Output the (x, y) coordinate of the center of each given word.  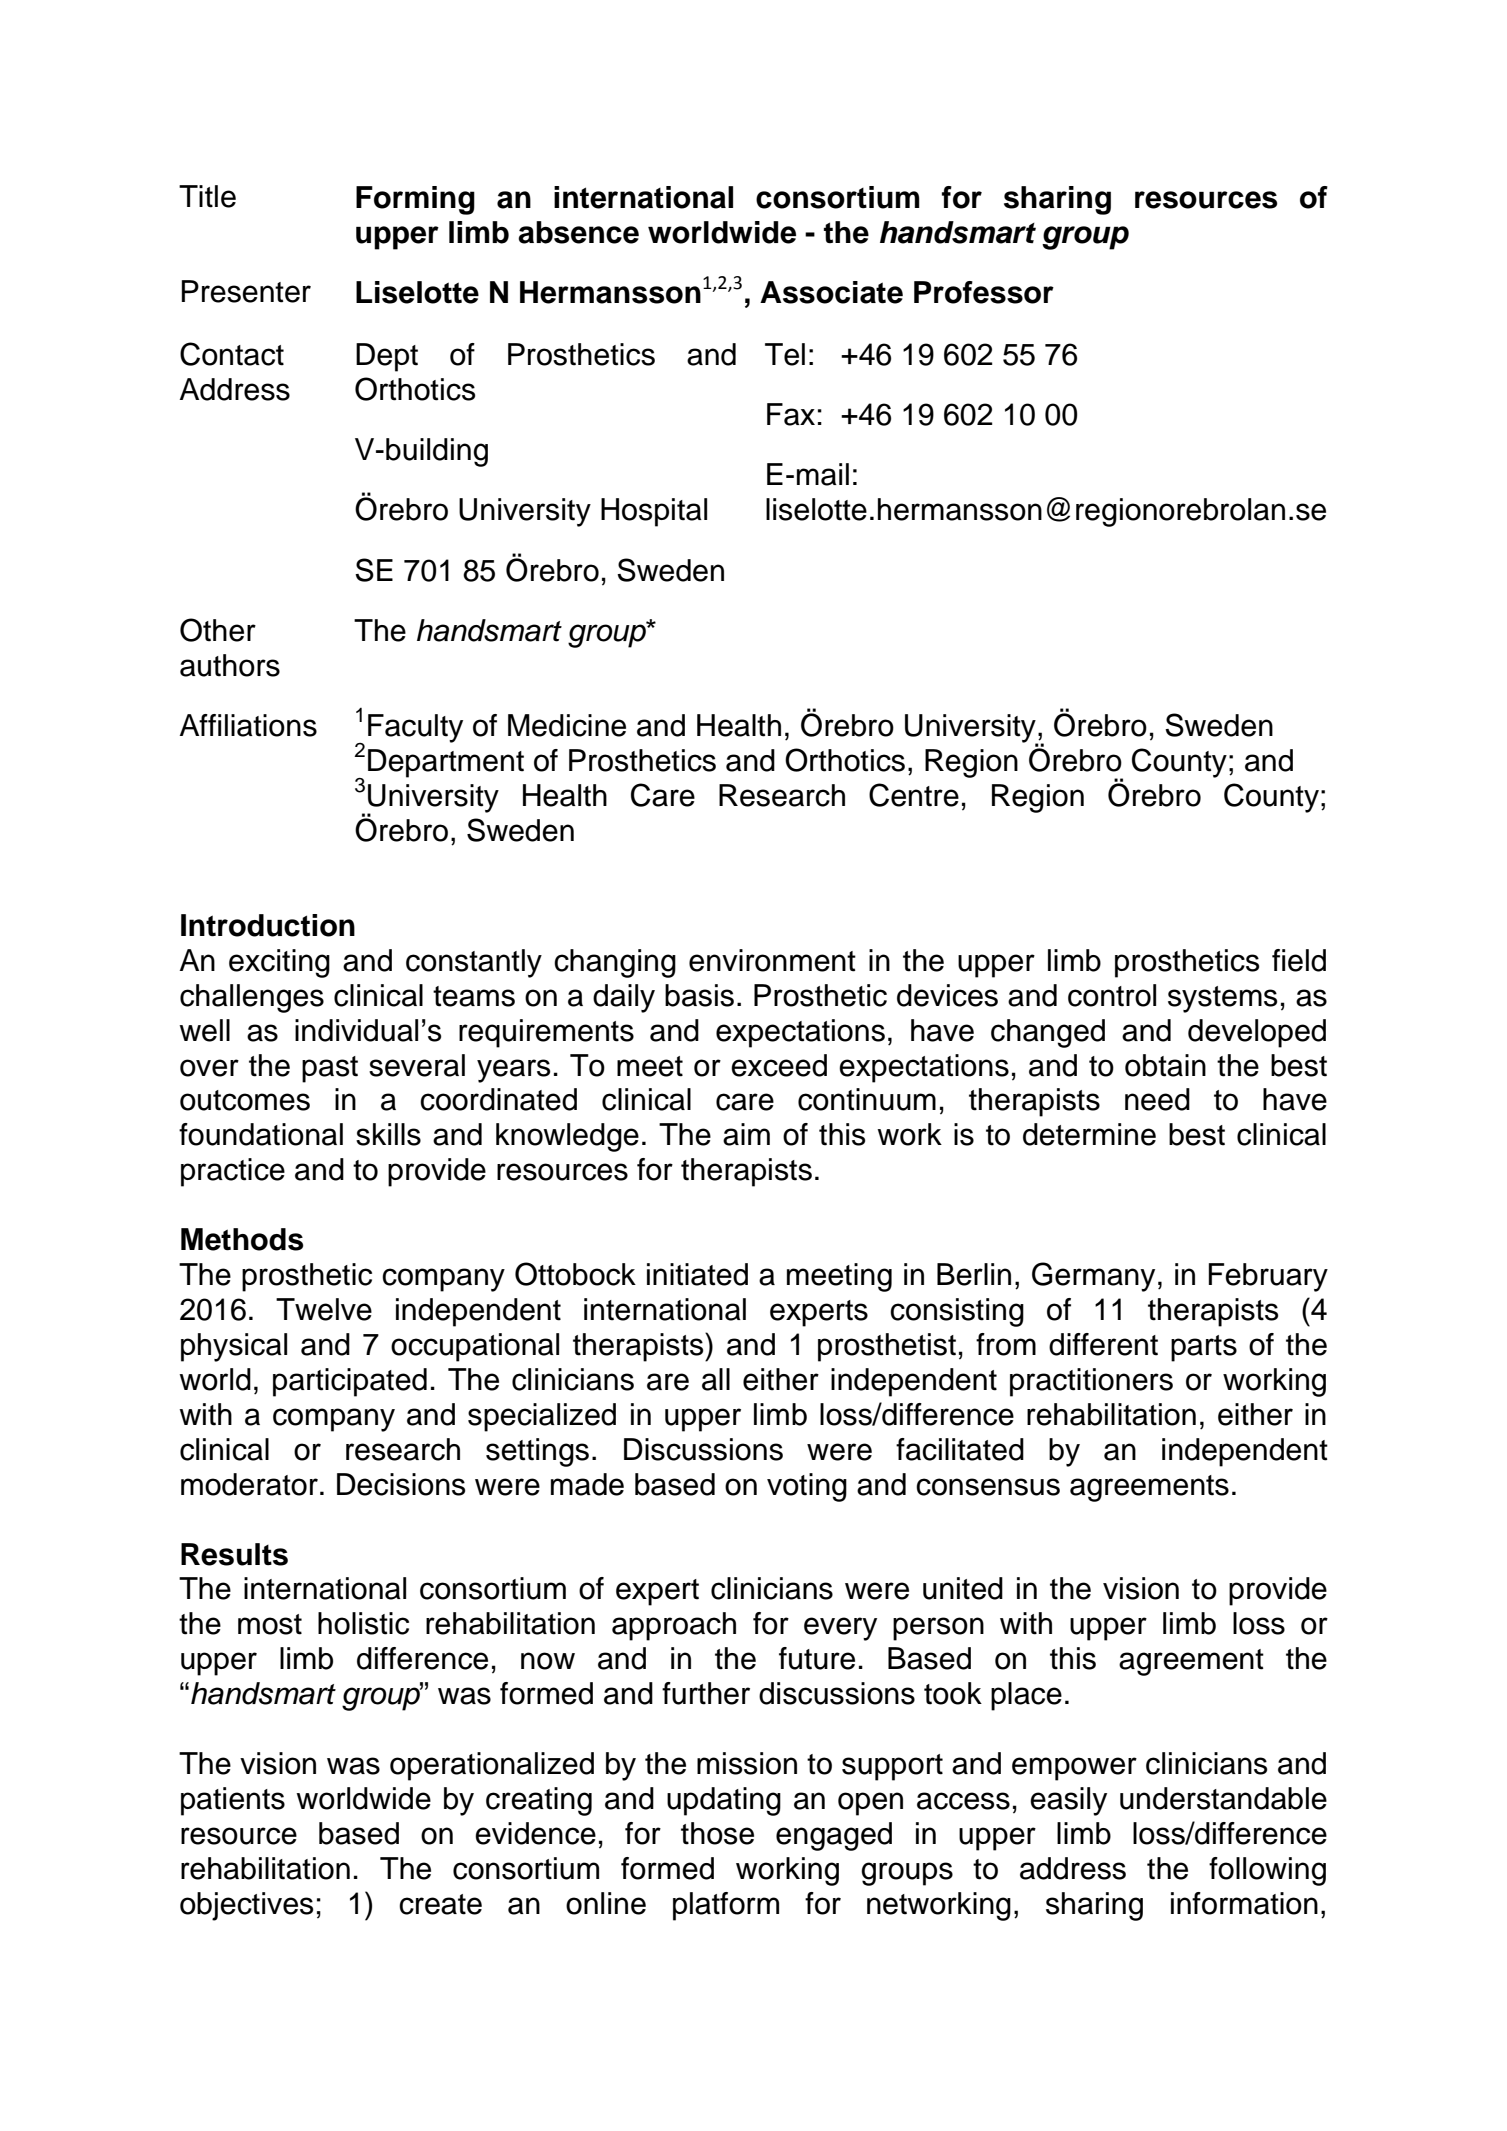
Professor (984, 292)
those (717, 1833)
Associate (831, 292)
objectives (246, 1906)
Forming (415, 200)
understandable (1223, 1798)
